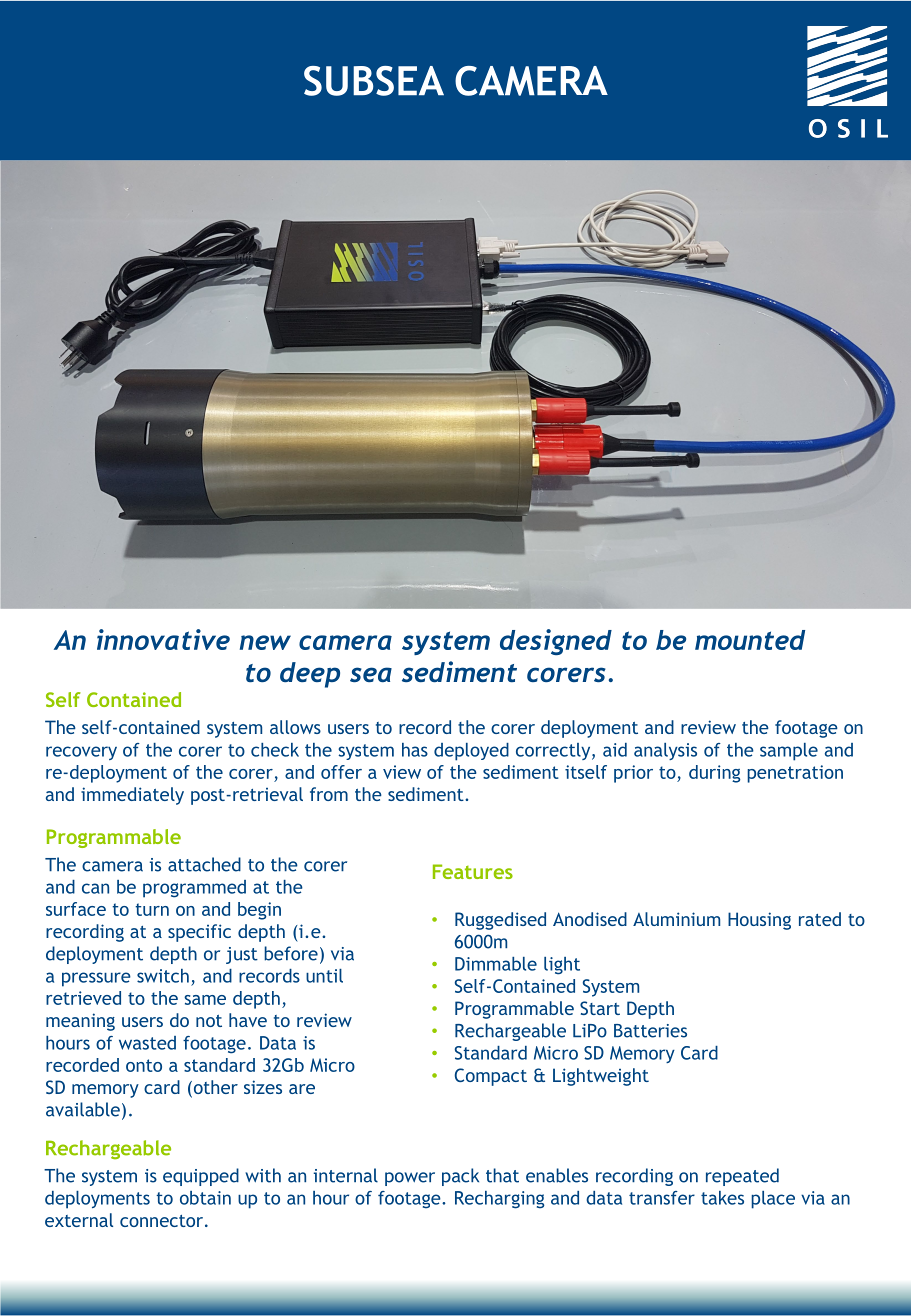 This image has width=911, height=1316. What do you see at coordinates (265, 642) in the image?
I see `new` at bounding box center [265, 642].
